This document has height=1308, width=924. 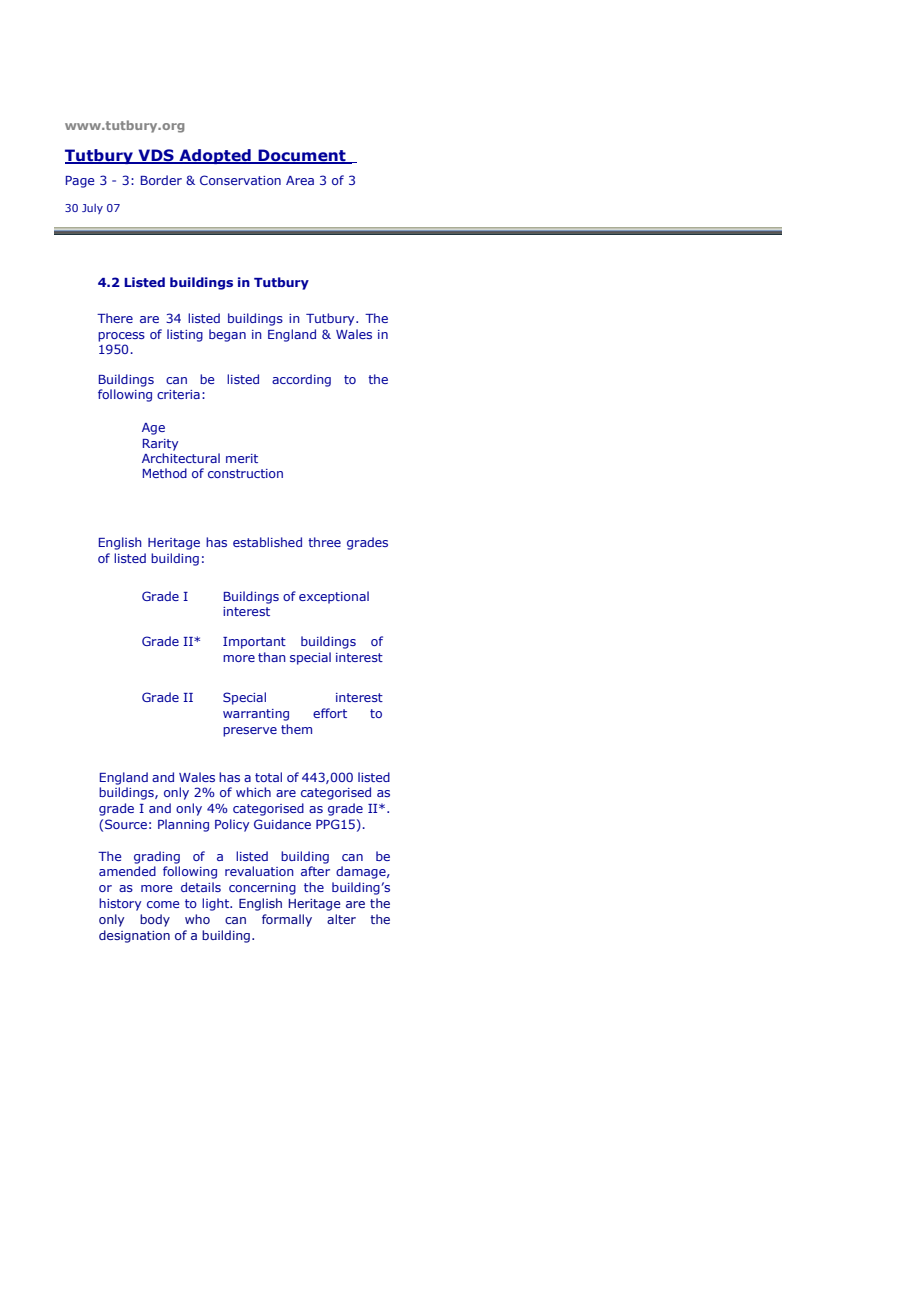 What do you see at coordinates (300, 180) in the document?
I see `Area` at bounding box center [300, 180].
